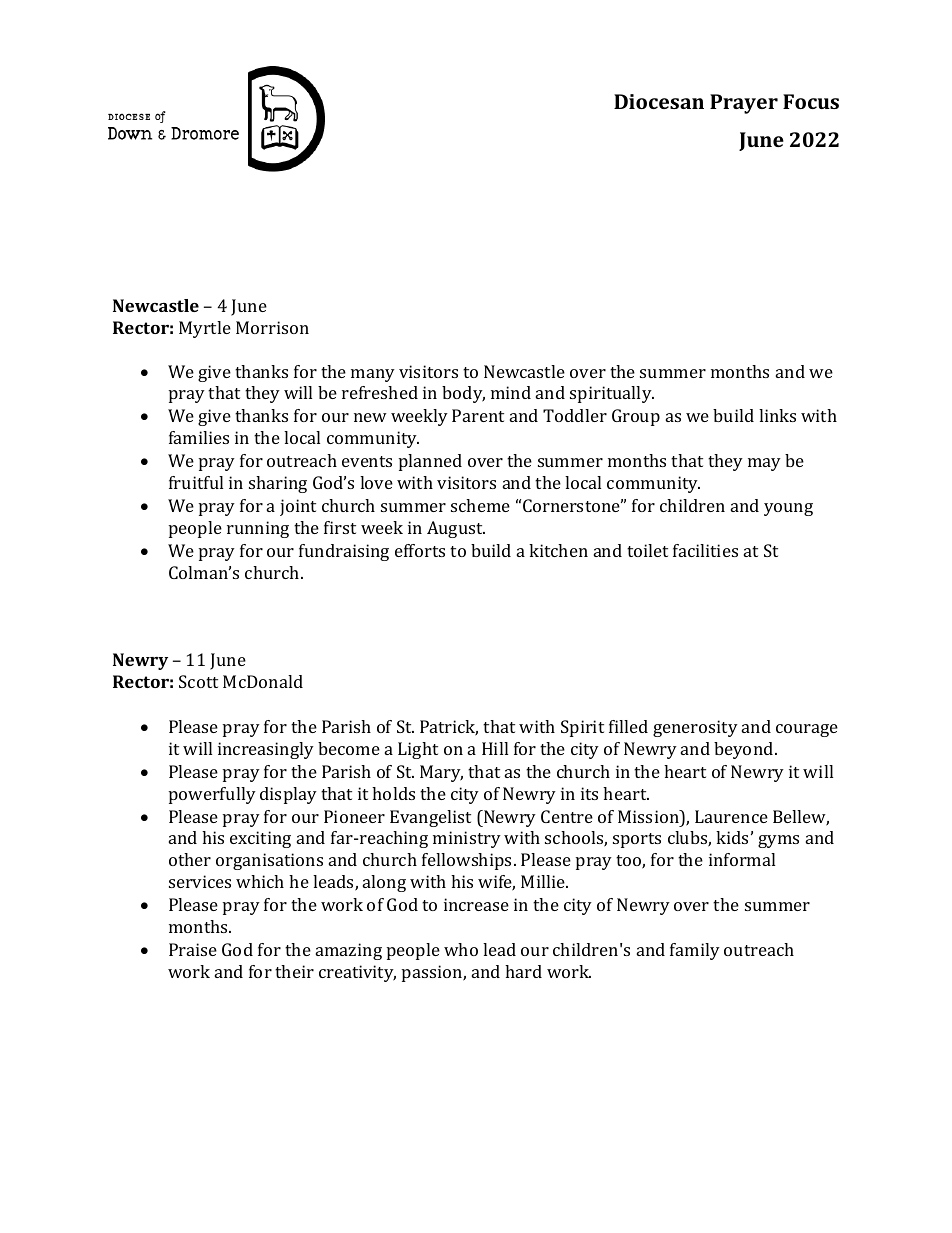  Describe the element at coordinates (456, 529) in the page. I see `August` at that location.
